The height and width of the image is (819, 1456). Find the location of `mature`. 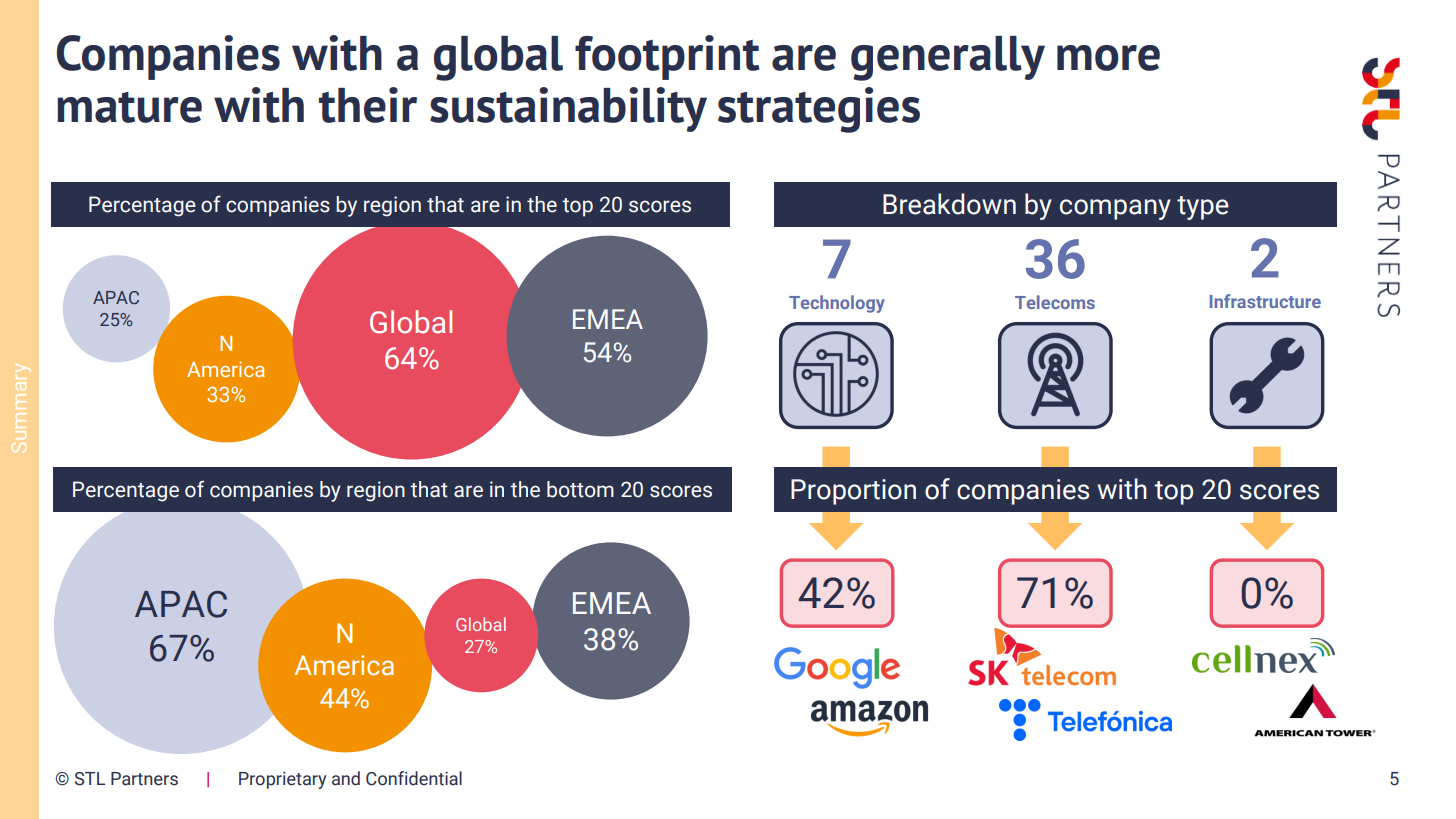

mature is located at coordinates (129, 107).
